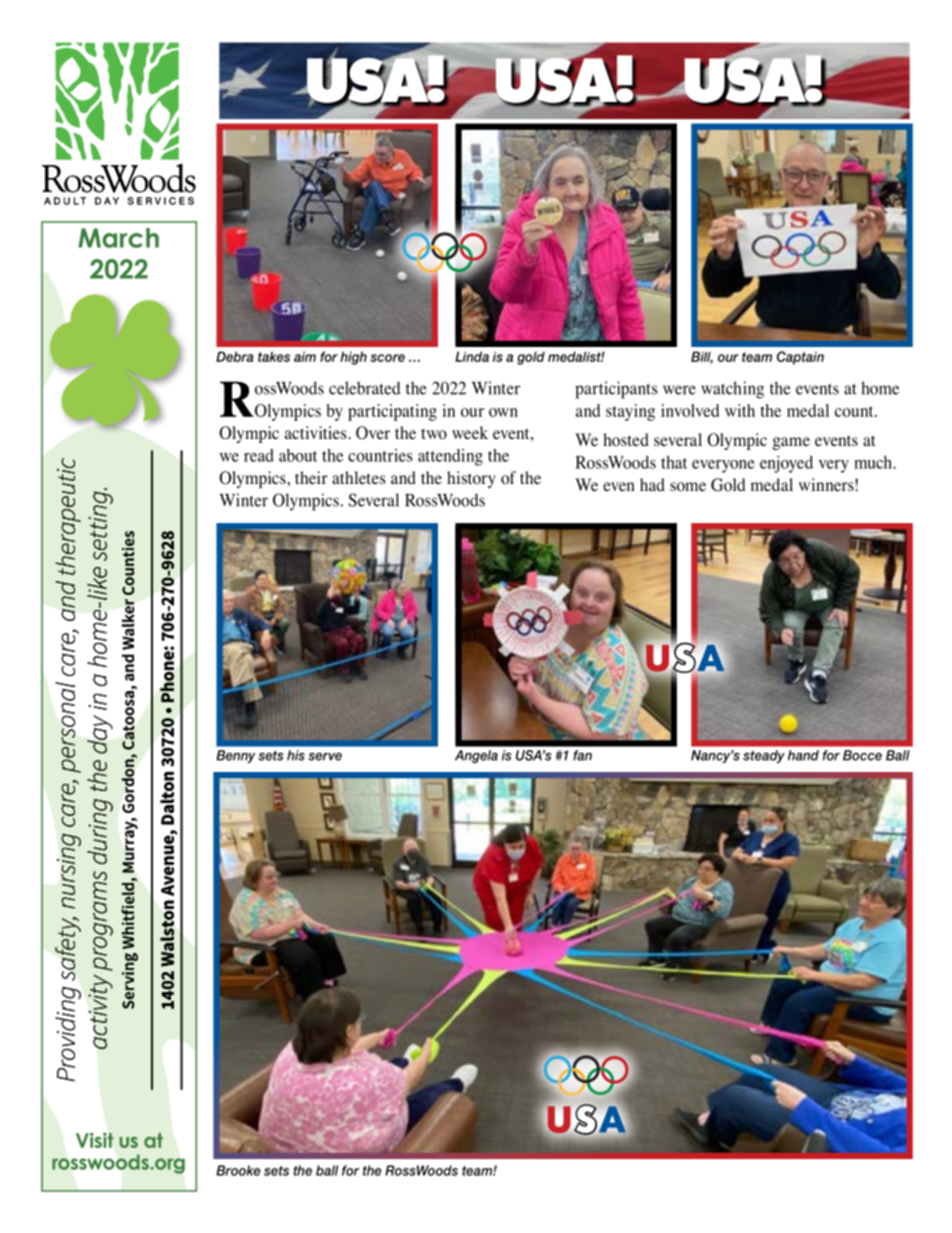 Image resolution: width=952 pixels, height=1233 pixels. Describe the element at coordinates (702, 357) in the screenshot. I see `Bill` at that location.
